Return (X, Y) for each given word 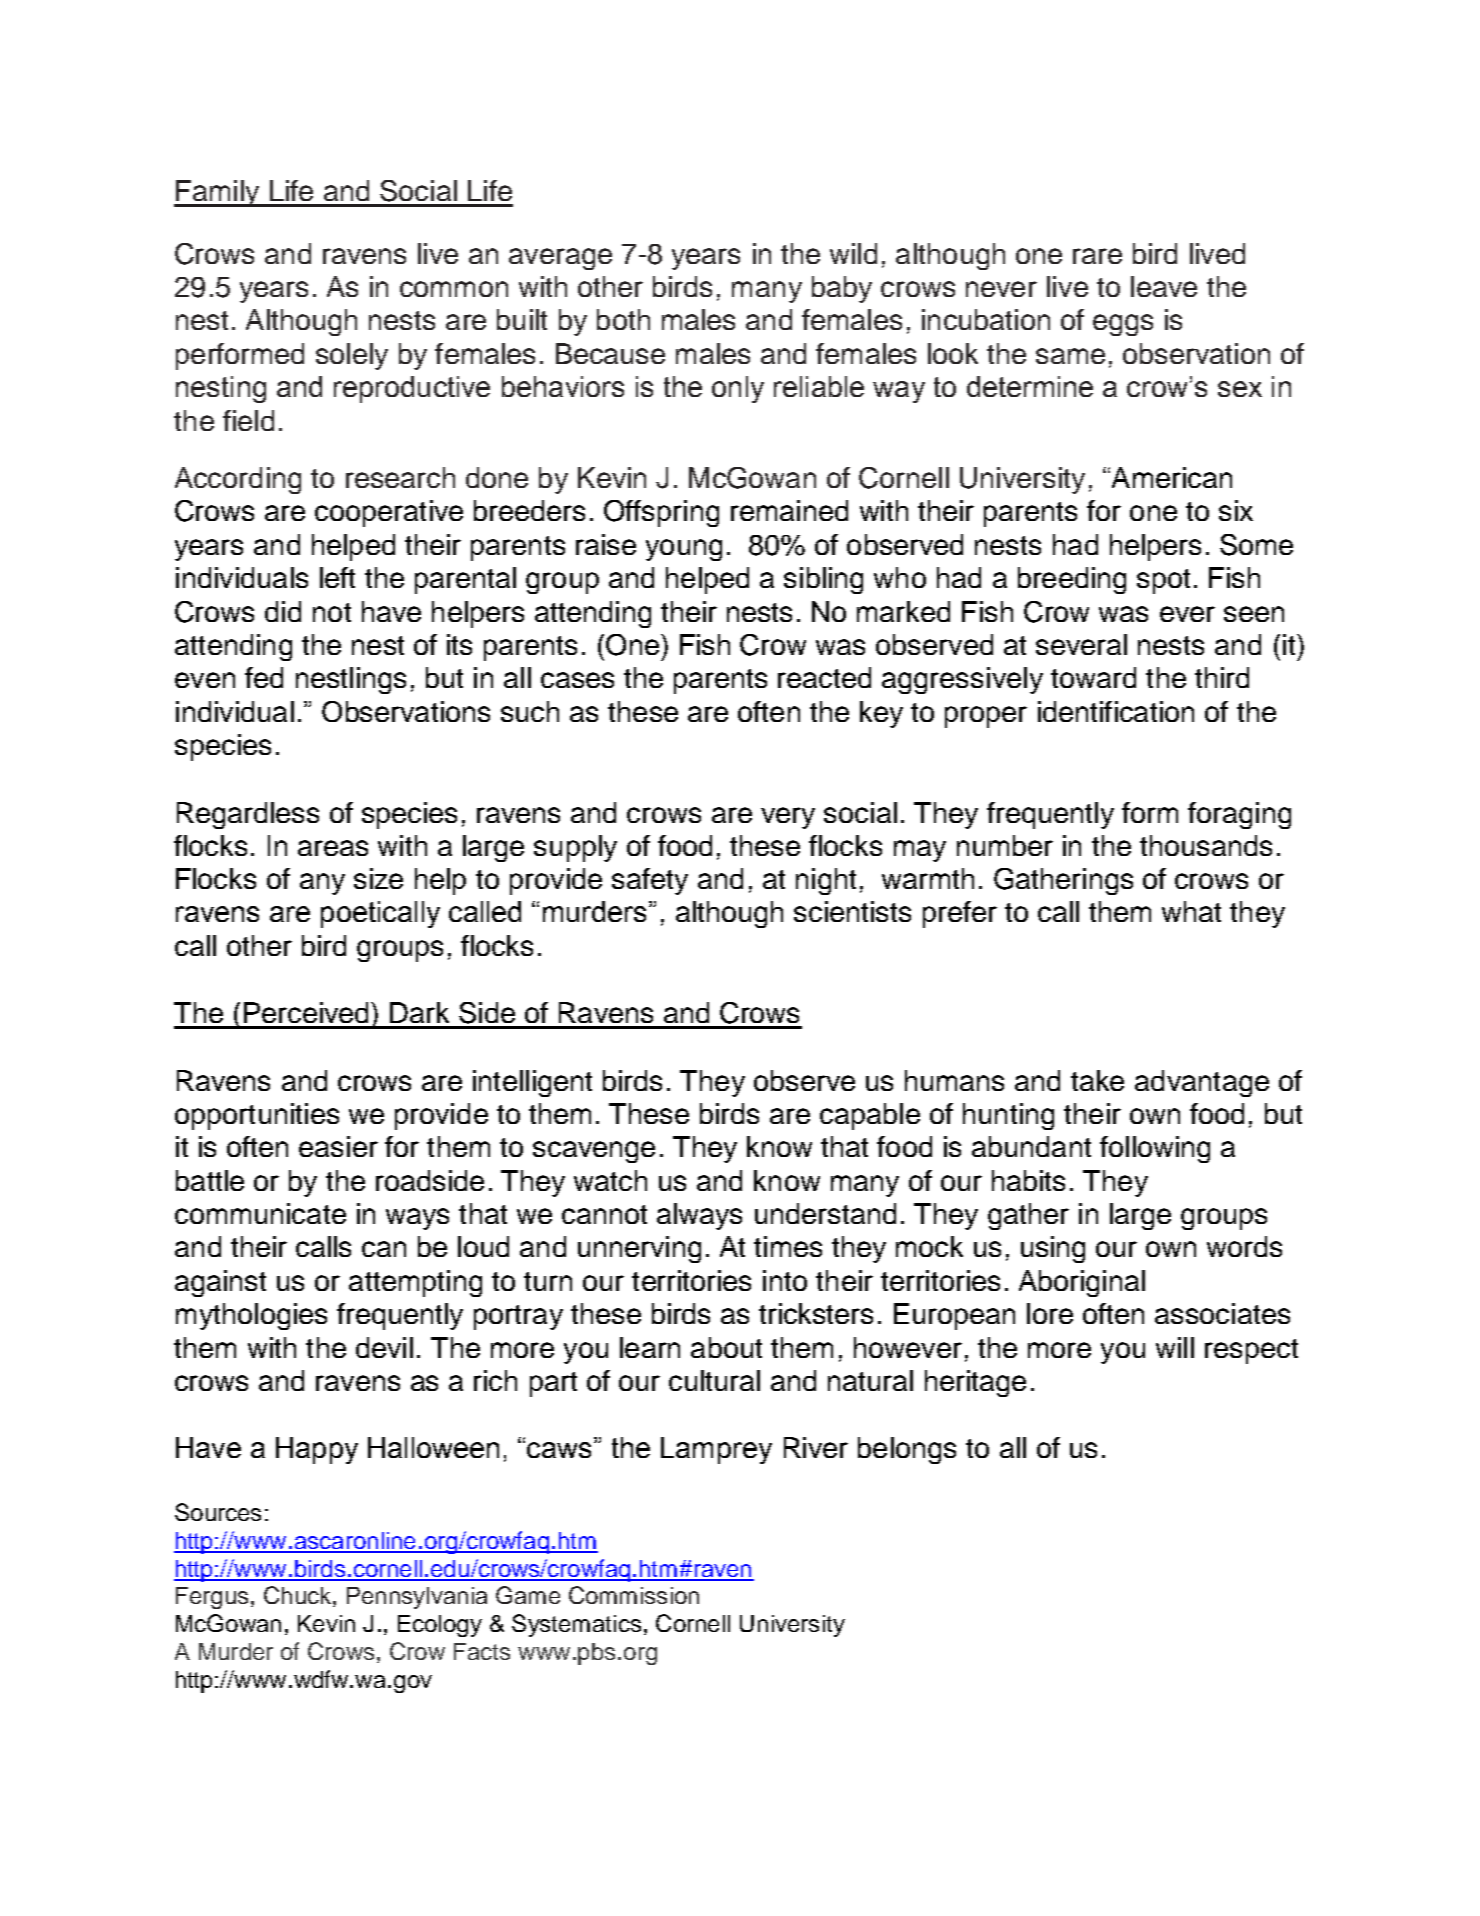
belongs (907, 1450)
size (378, 878)
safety (650, 881)
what (1191, 911)
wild (853, 253)
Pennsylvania (417, 1598)
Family (218, 193)
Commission (634, 1595)
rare (1097, 256)
